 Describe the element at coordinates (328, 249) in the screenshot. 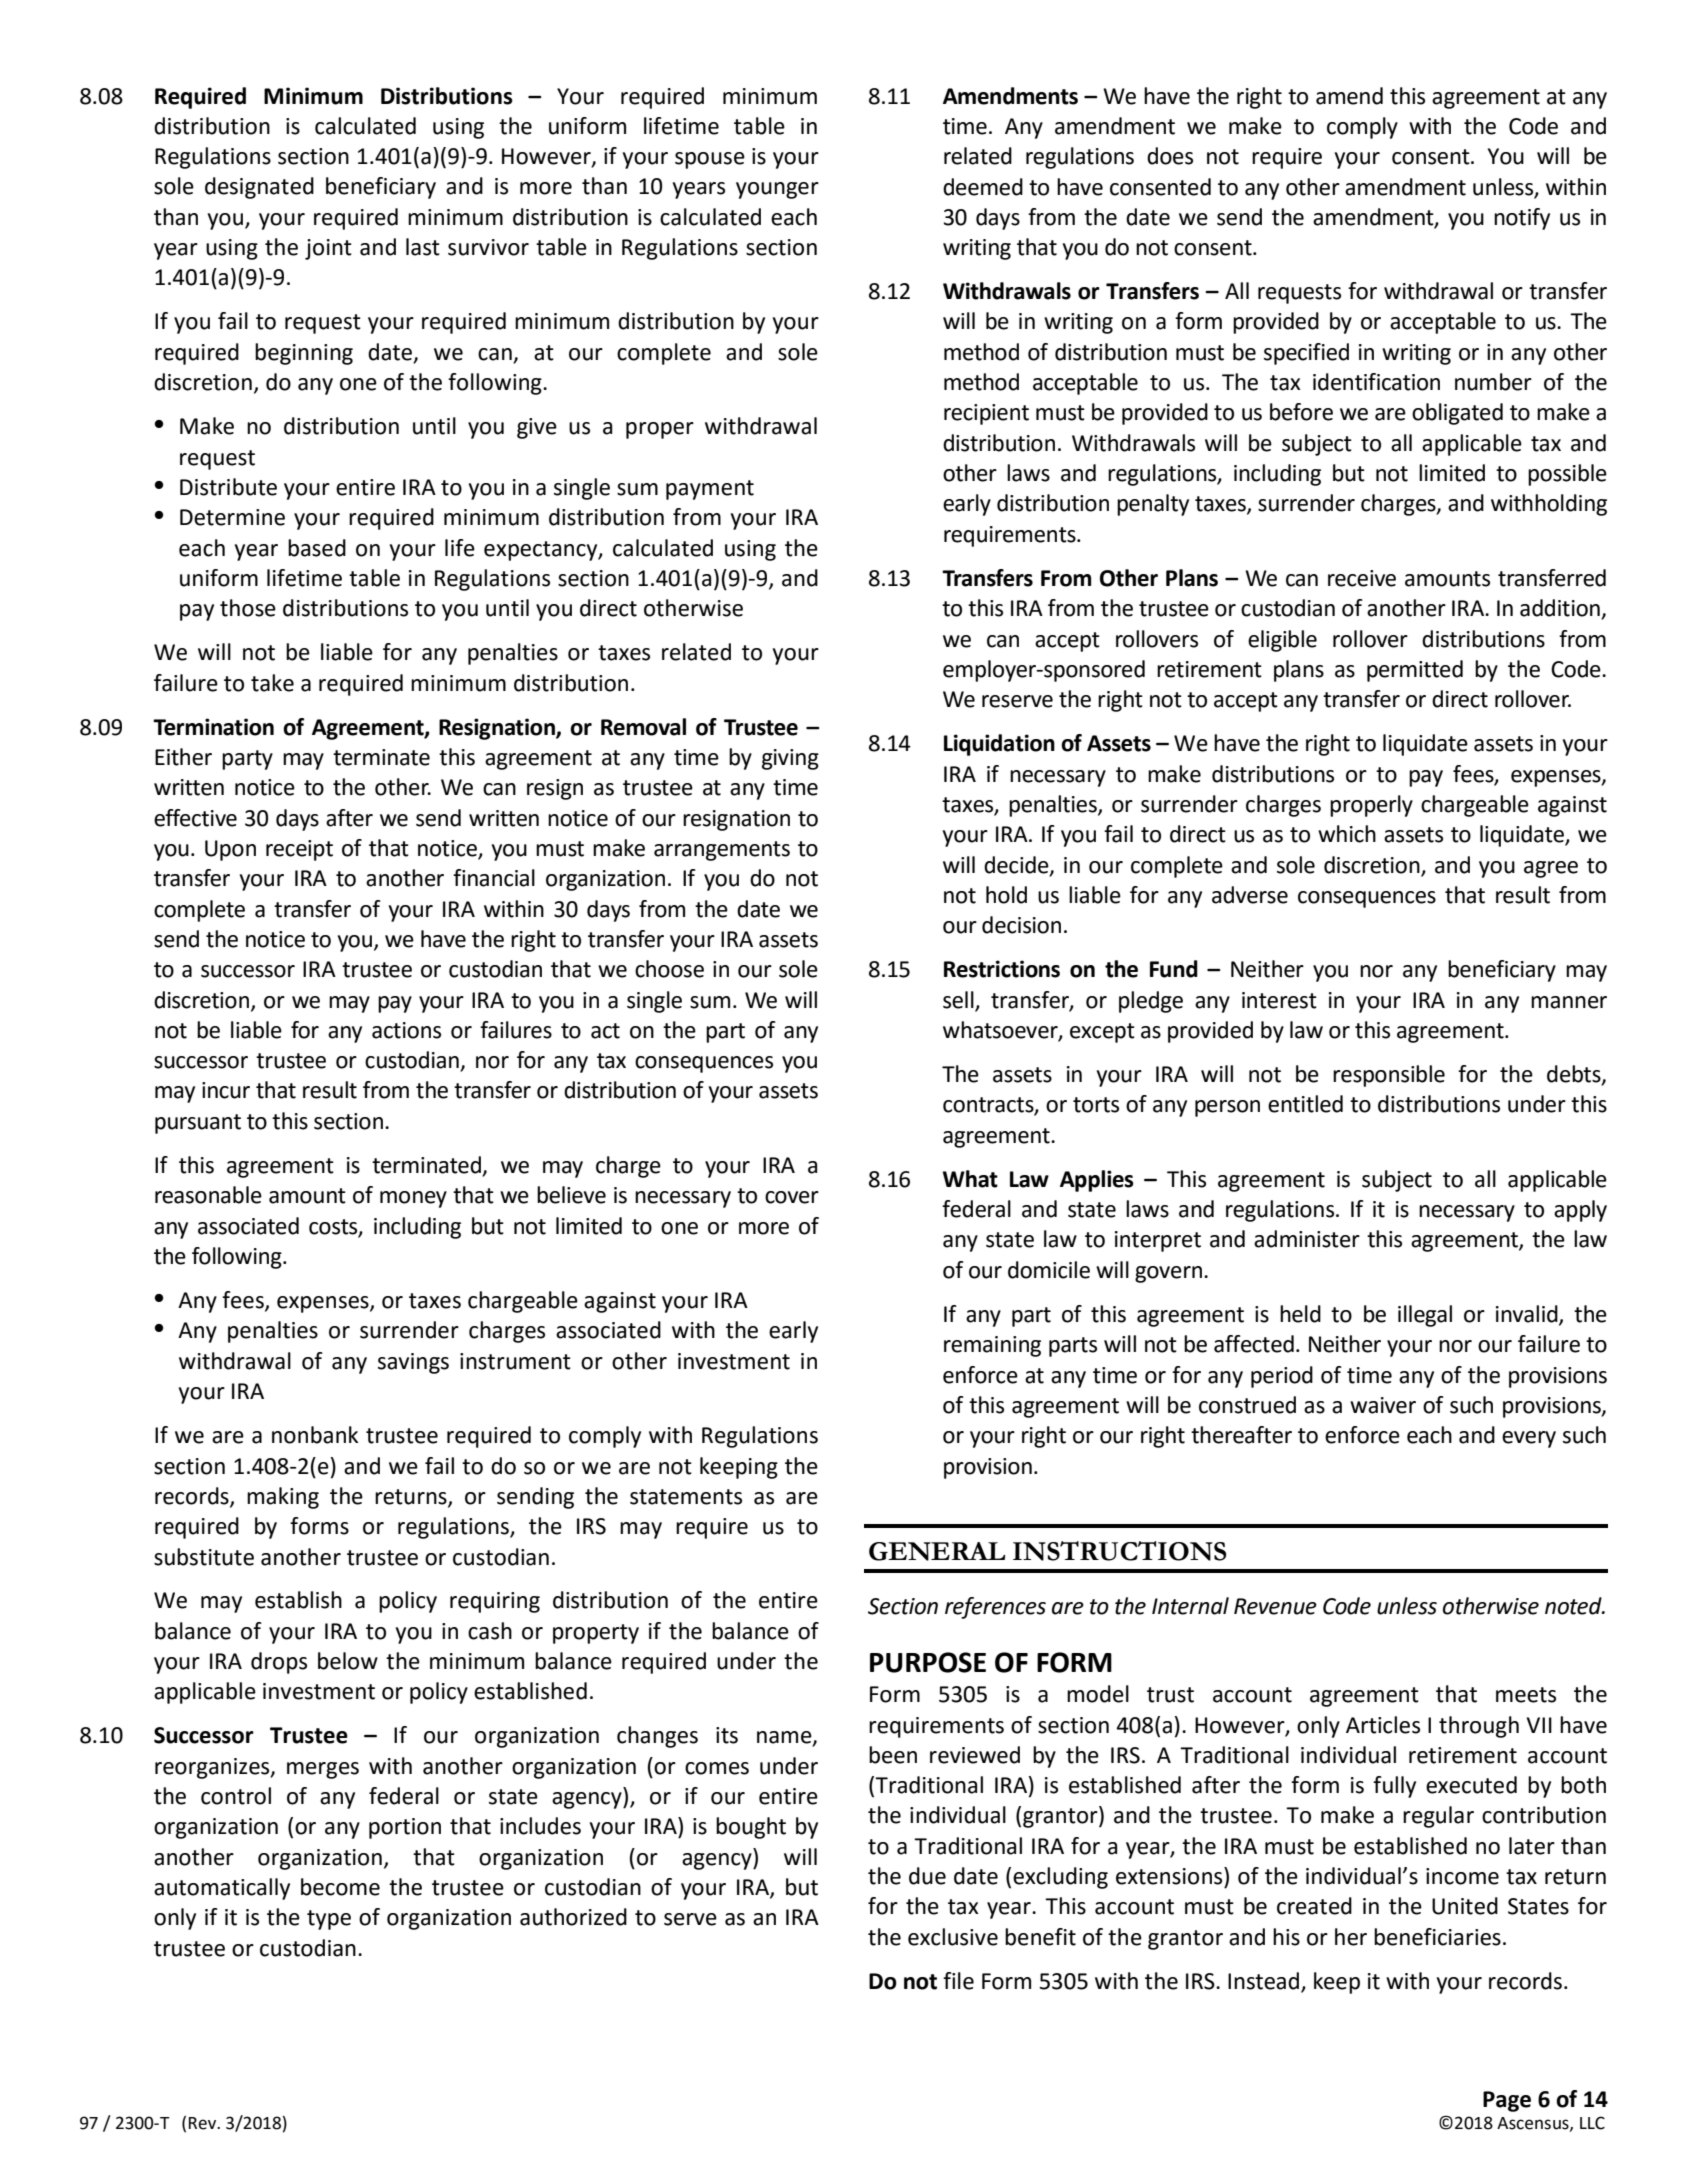

I see `joint` at that location.
